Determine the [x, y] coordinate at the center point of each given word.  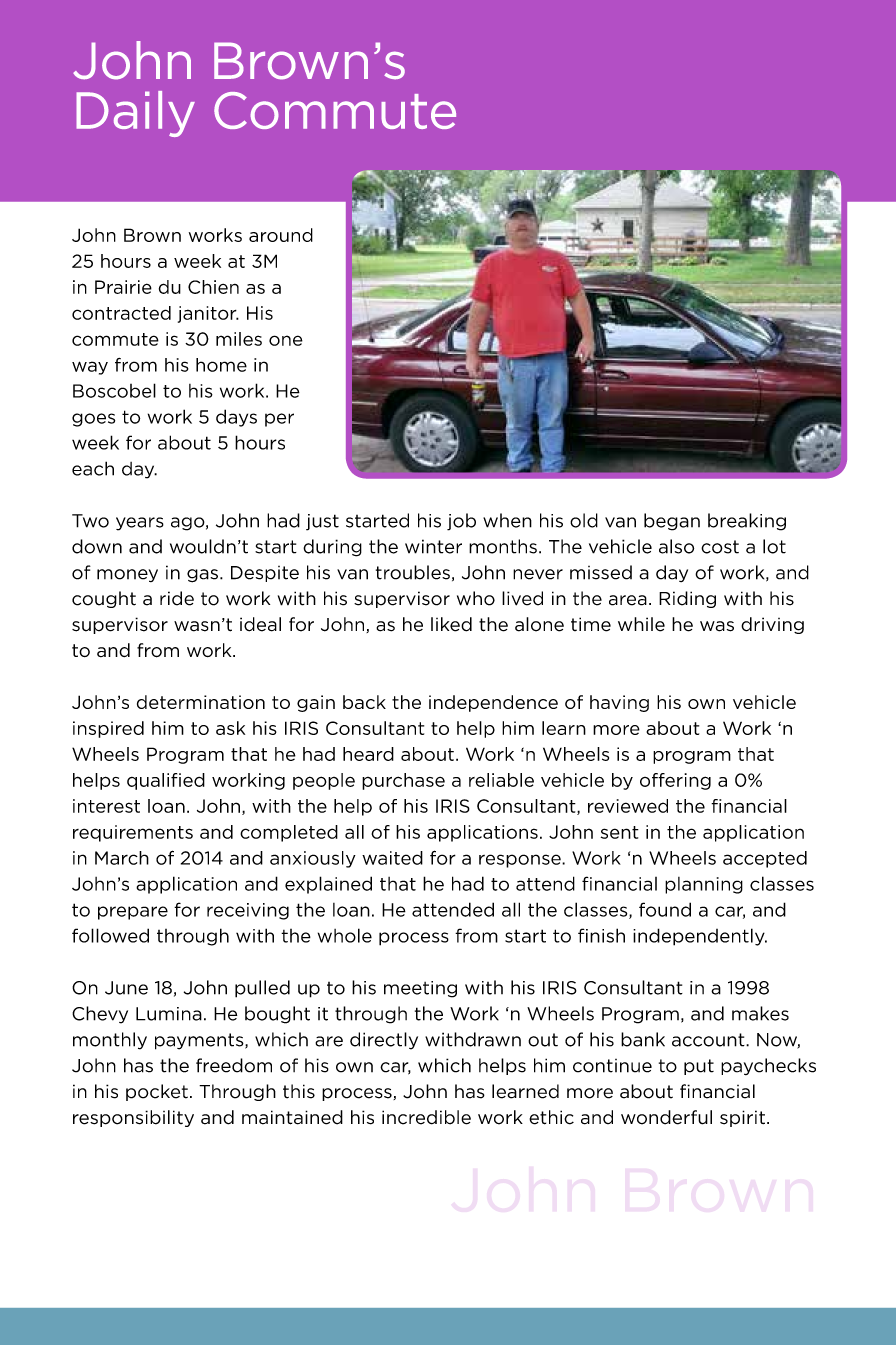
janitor [208, 314]
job [461, 522]
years [140, 524]
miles [239, 339]
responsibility [133, 1118]
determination [201, 702]
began [672, 522]
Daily [135, 114]
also [676, 546]
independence [493, 703]
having [619, 703]
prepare [133, 913]
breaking [747, 522]
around [281, 235]
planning [704, 885]
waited [392, 858]
